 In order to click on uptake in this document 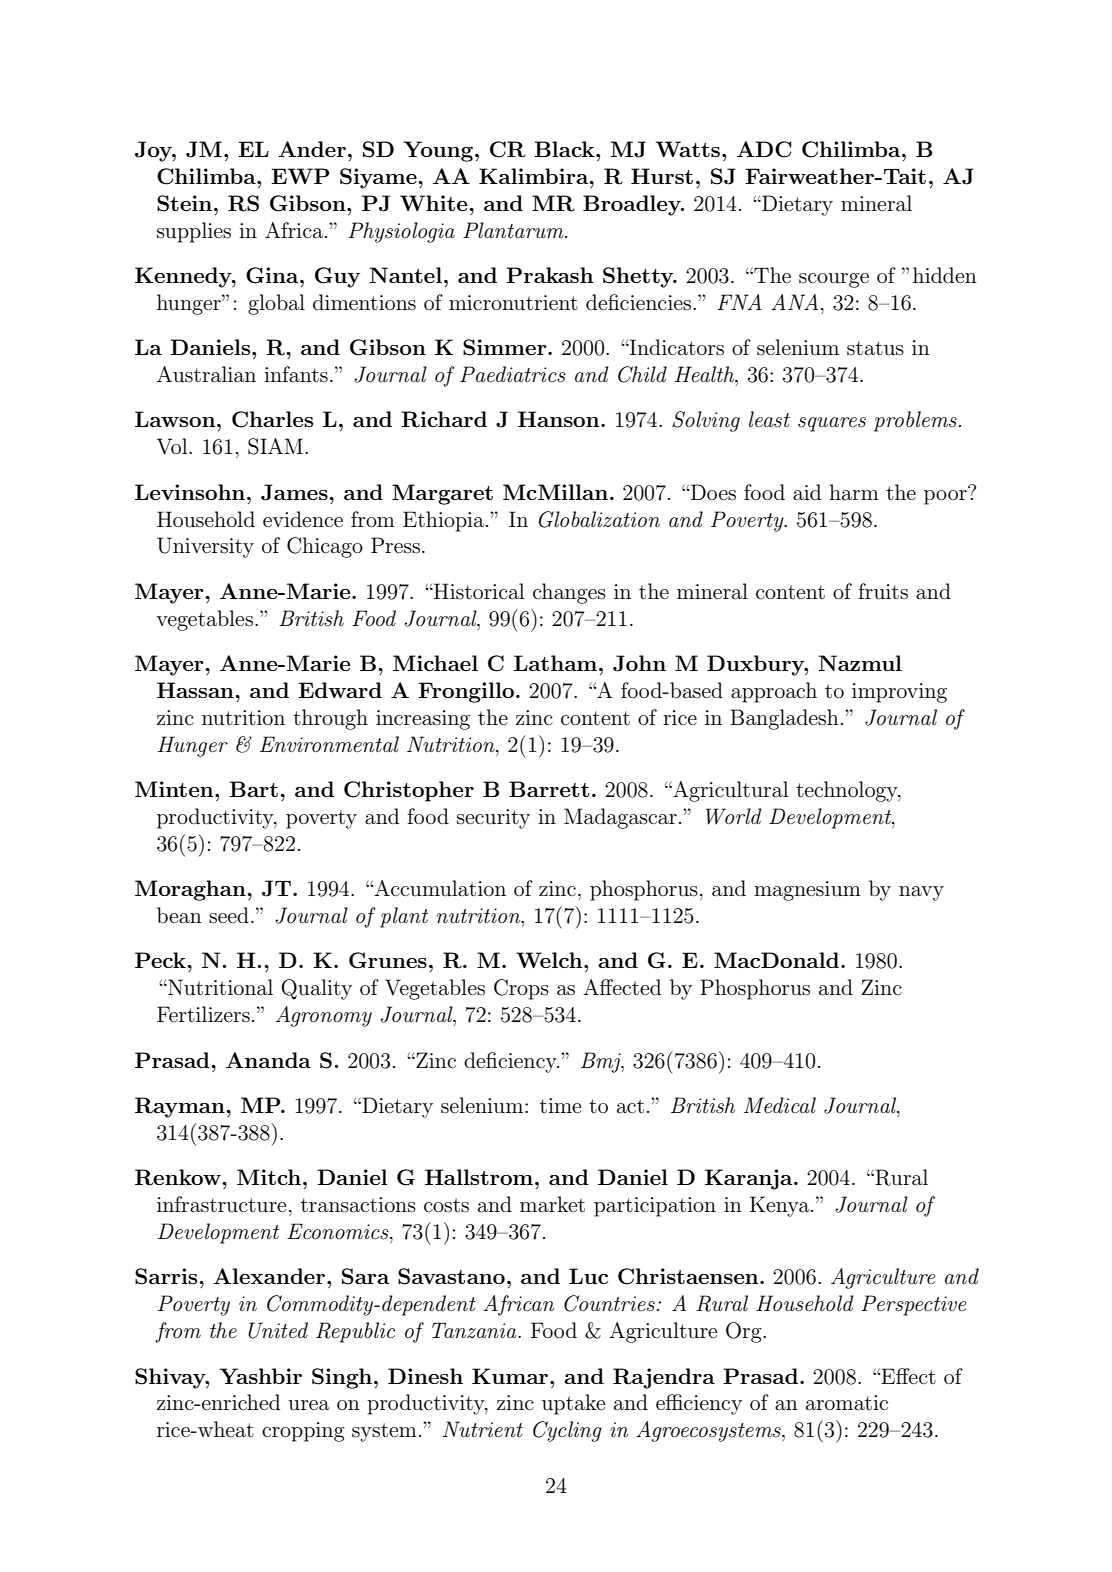, I will do `click(573, 1404)`.
